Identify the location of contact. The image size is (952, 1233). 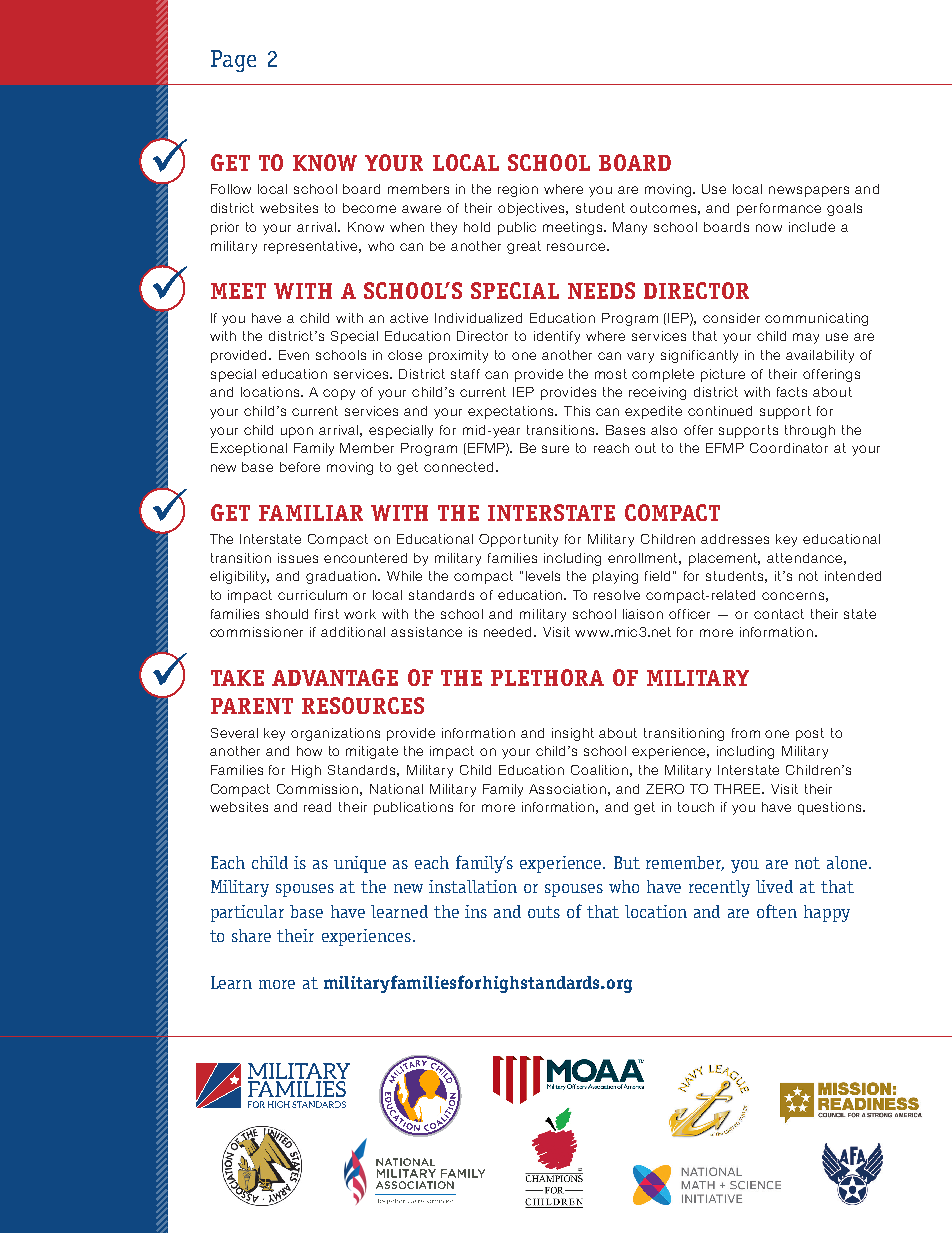
(779, 614).
